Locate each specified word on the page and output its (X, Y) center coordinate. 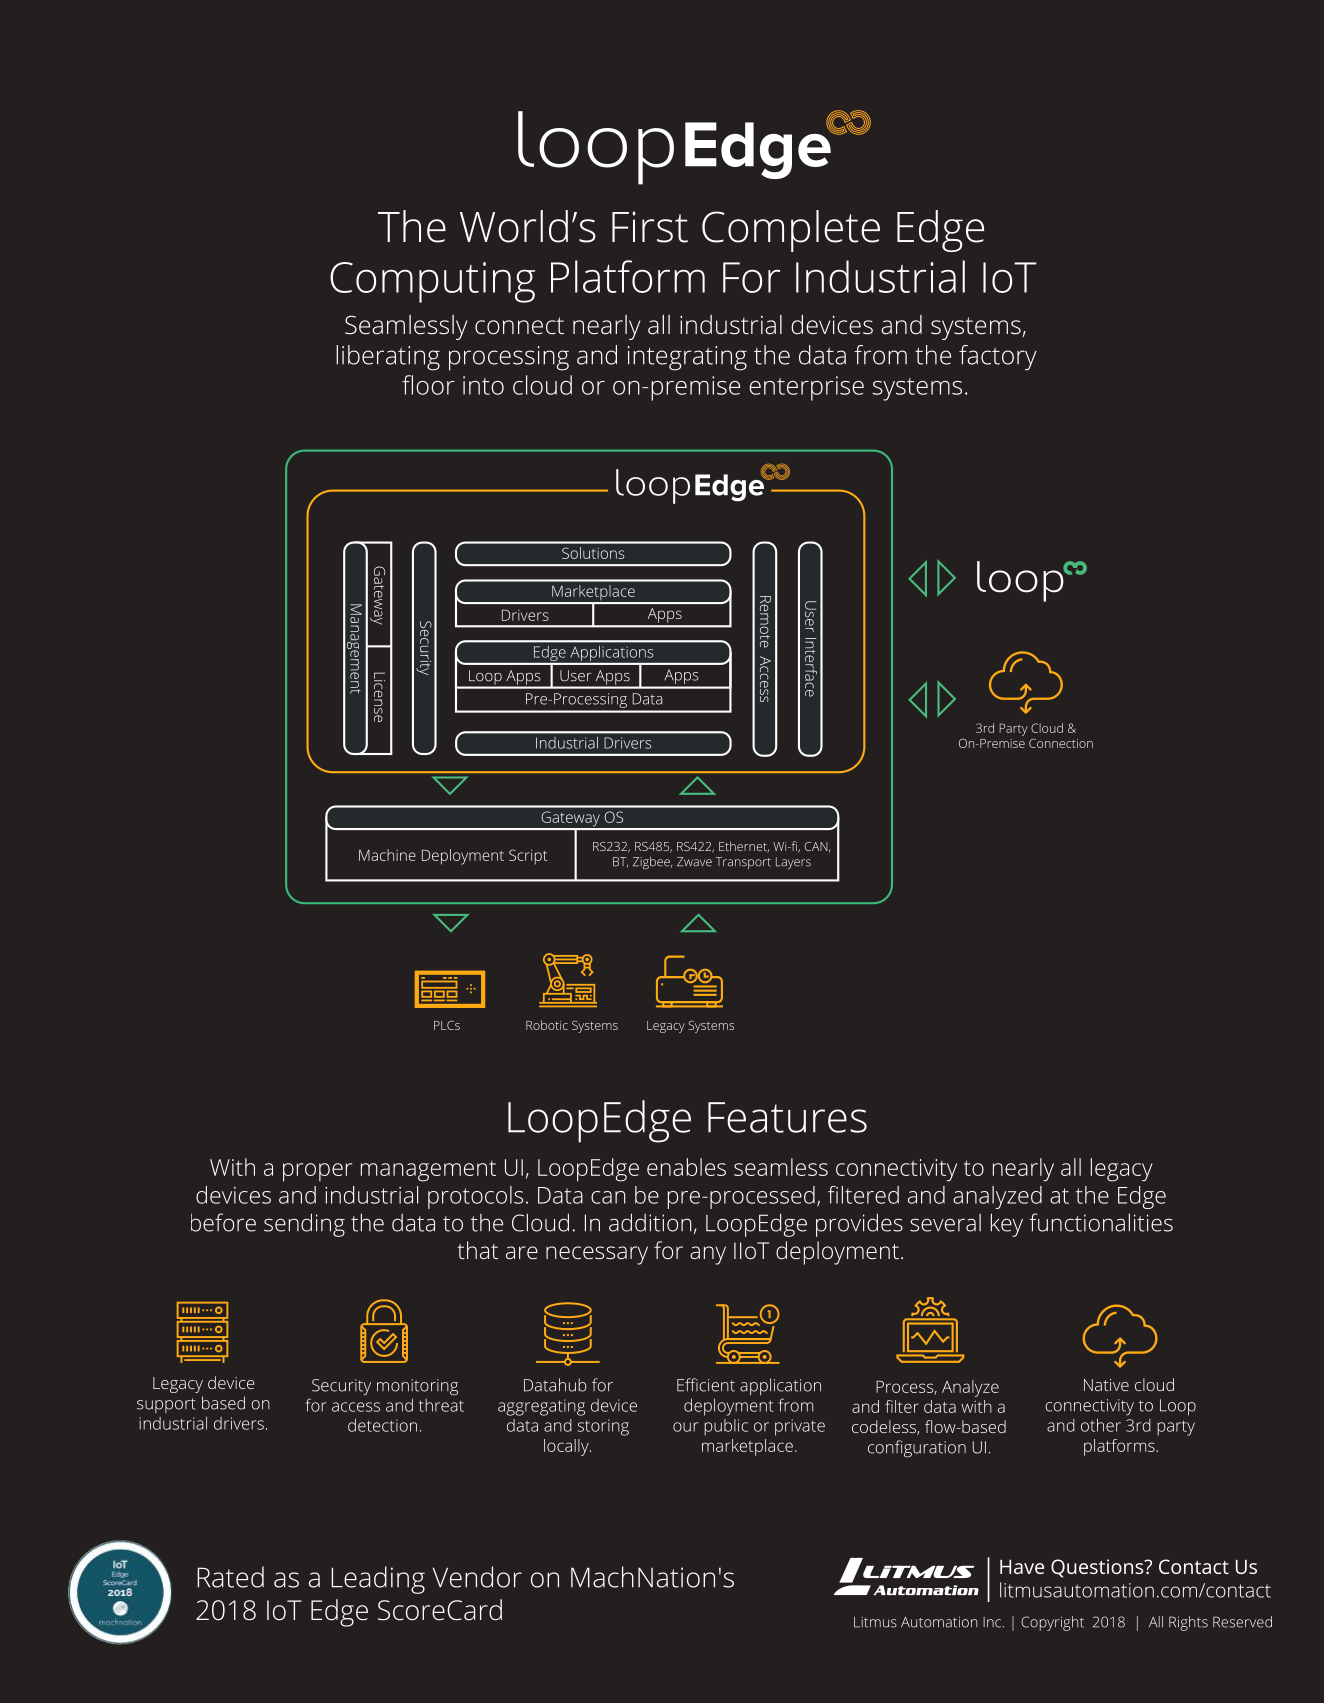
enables (686, 1167)
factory (998, 358)
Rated (230, 1577)
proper (317, 1172)
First (650, 227)
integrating (687, 358)
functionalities (1101, 1222)
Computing (432, 282)
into (483, 385)
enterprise (806, 388)
